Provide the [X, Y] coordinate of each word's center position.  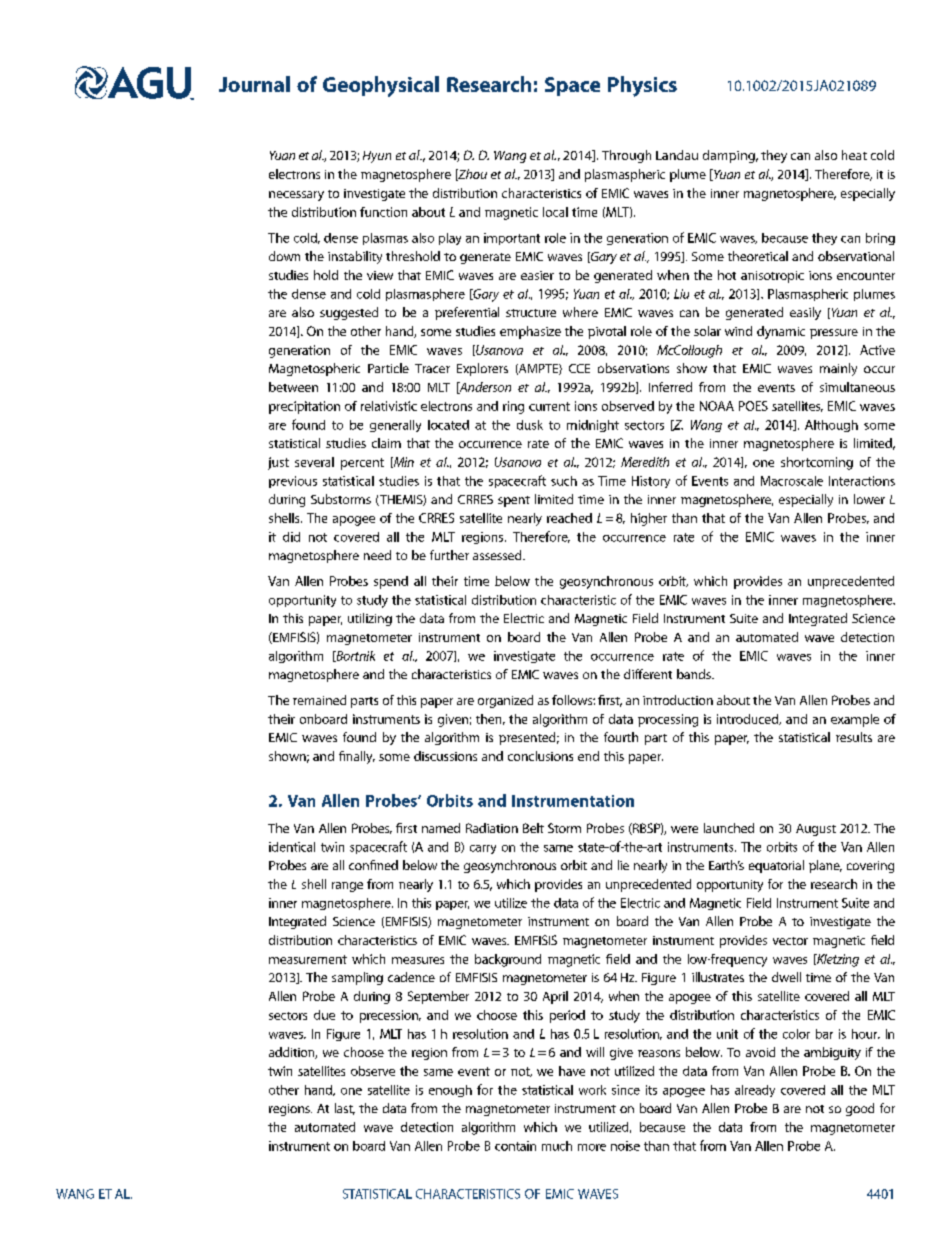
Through [626, 156]
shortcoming [817, 463]
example [855, 720]
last [345, 1109]
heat [854, 155]
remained [319, 700]
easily [805, 313]
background [508, 960]
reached [569, 518]
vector [790, 941]
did [291, 537]
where [580, 312]
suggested [349, 313]
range [347, 887]
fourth [621, 737]
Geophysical [381, 86]
